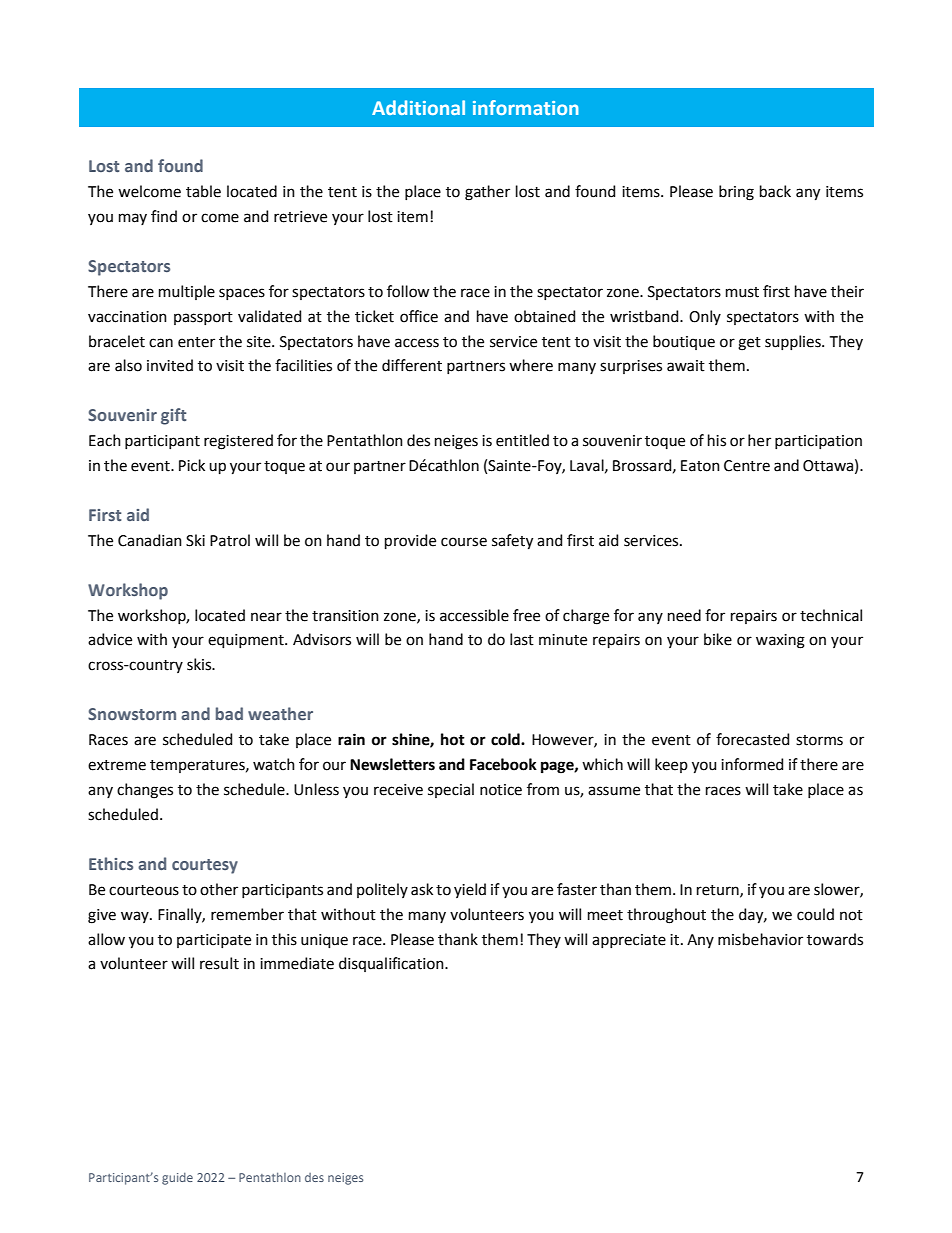  Describe the element at coordinates (177, 1179) in the image. I see `guide` at that location.
